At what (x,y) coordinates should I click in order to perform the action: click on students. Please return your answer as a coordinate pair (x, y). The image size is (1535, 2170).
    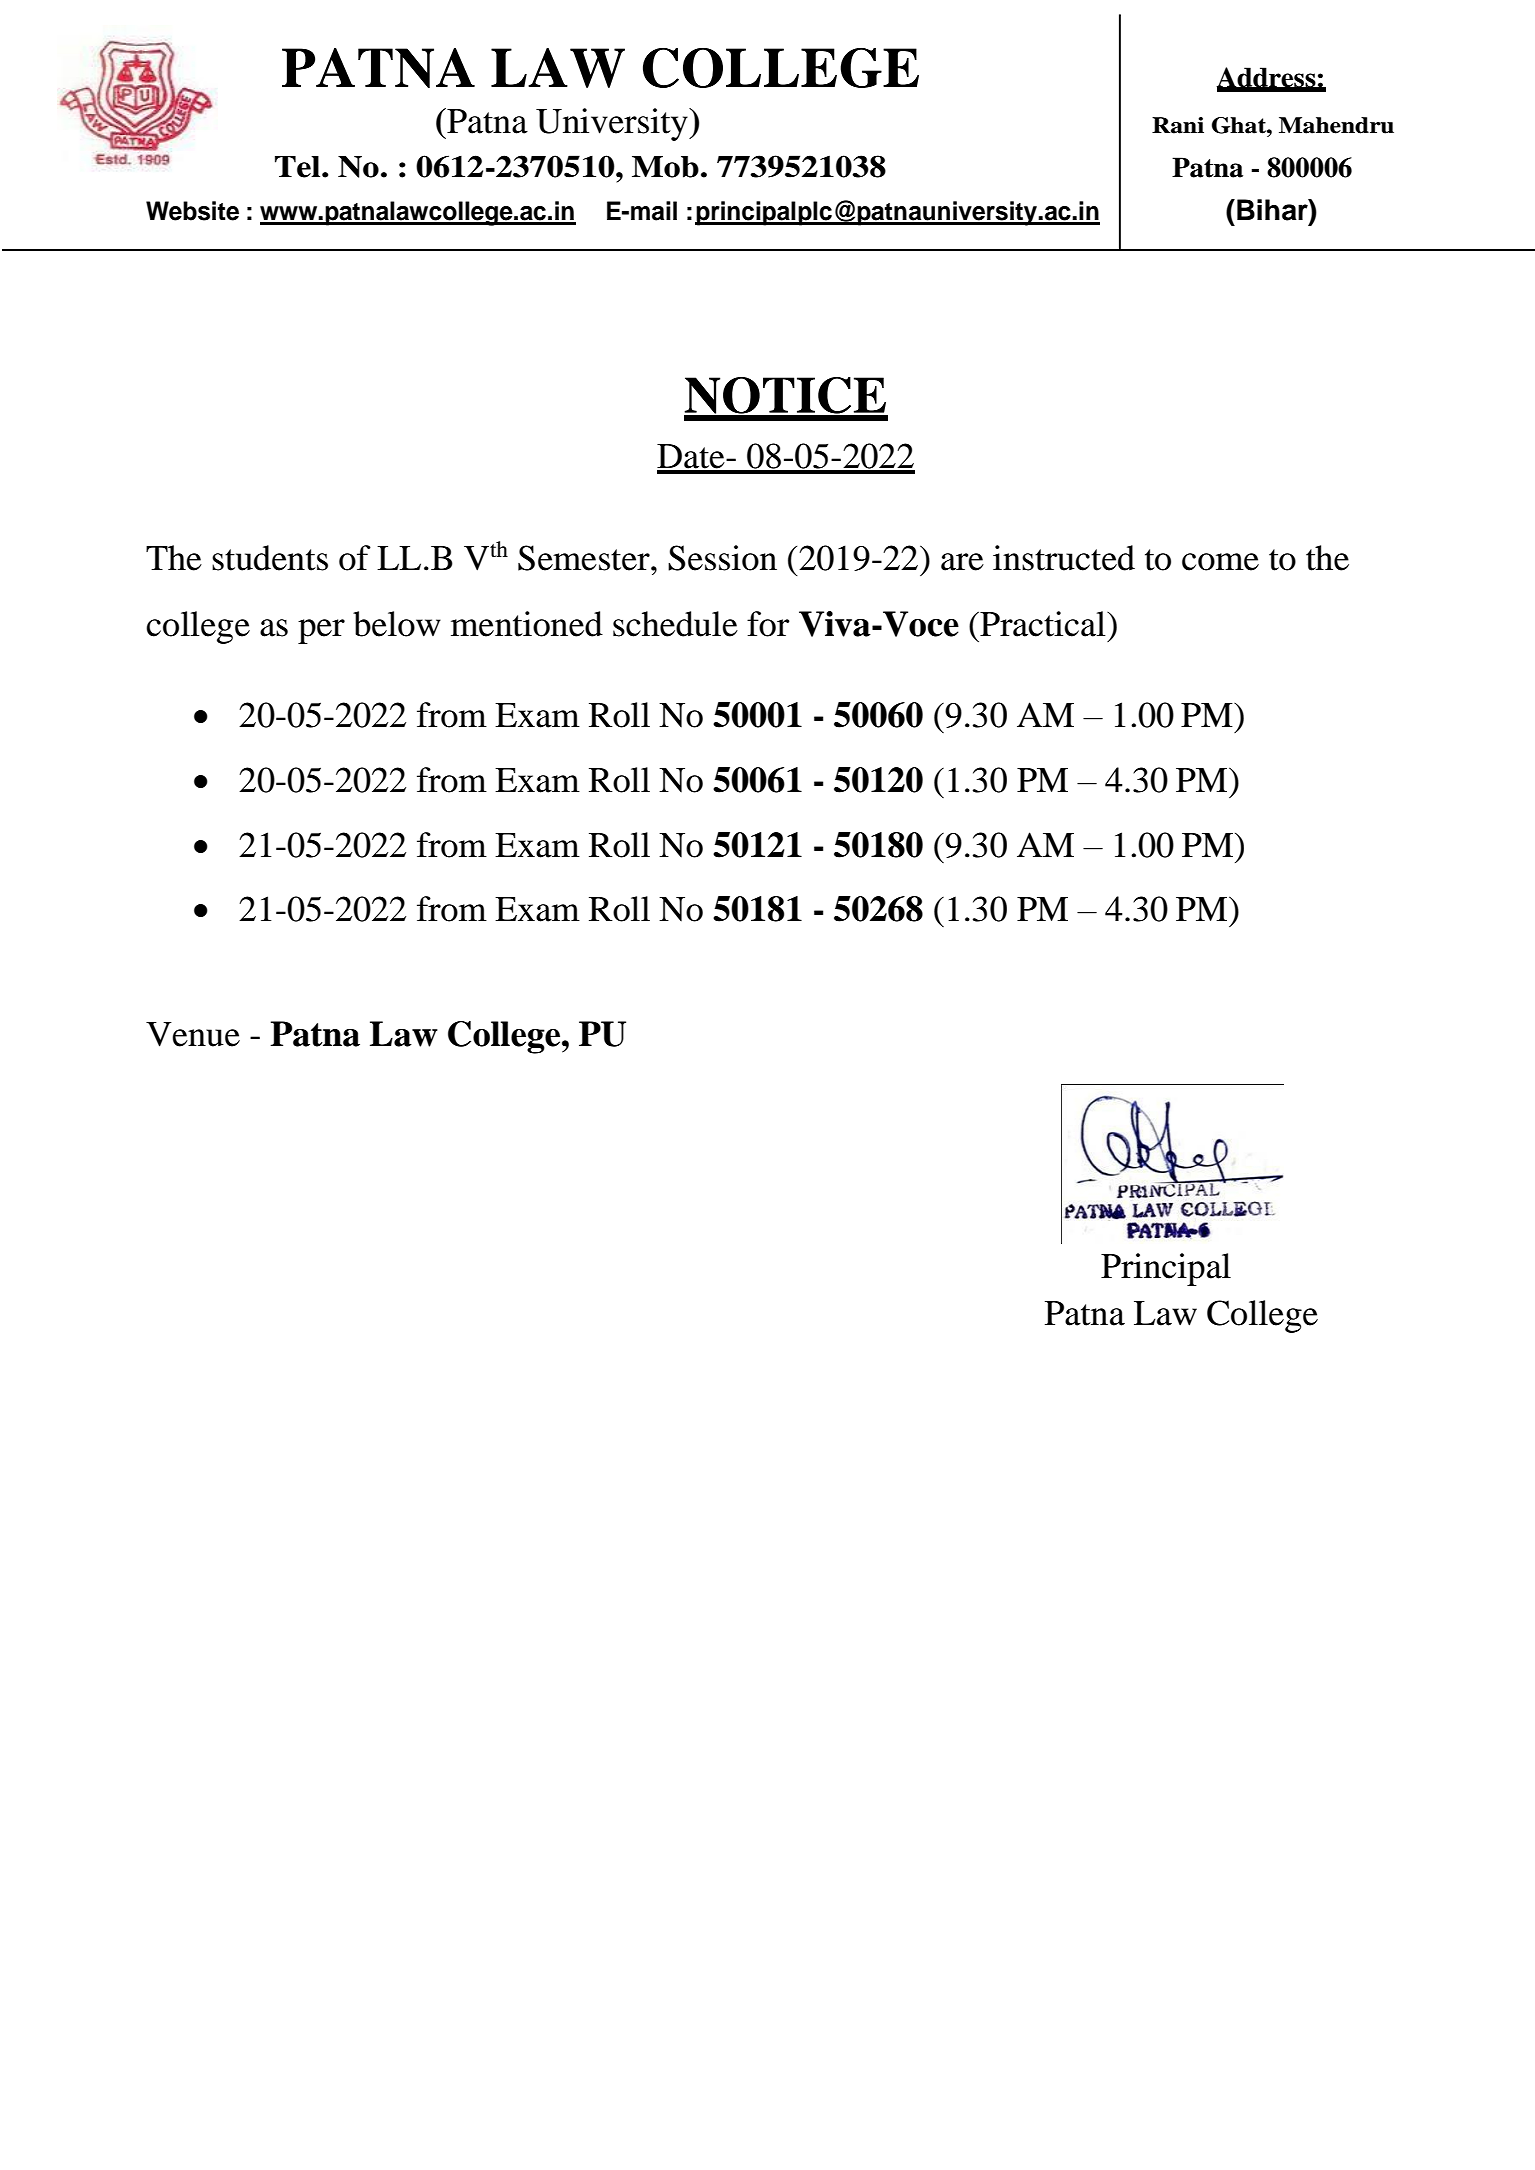
    Looking at the image, I should click on (270, 558).
